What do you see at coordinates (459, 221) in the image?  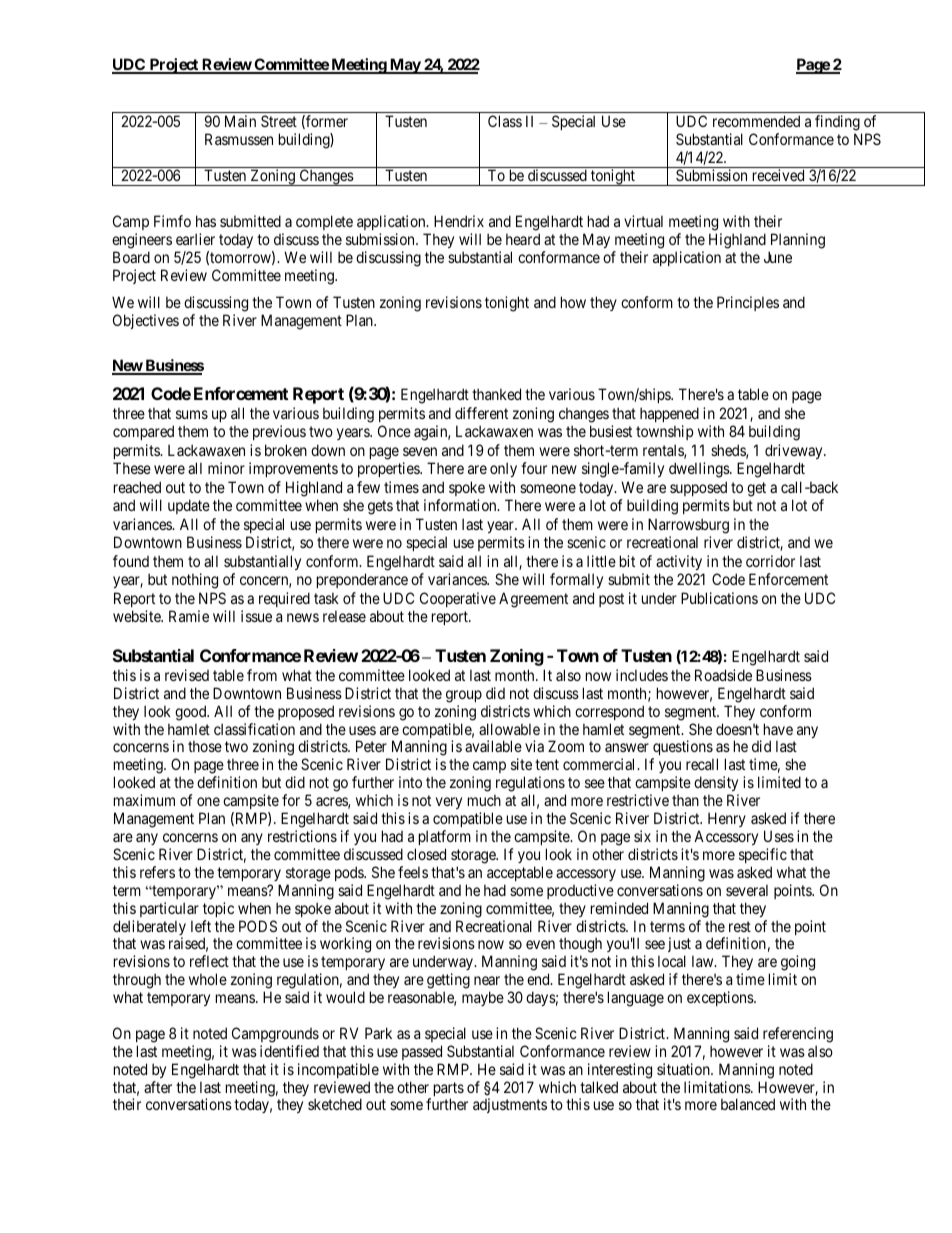 I see `Hendrix` at bounding box center [459, 221].
